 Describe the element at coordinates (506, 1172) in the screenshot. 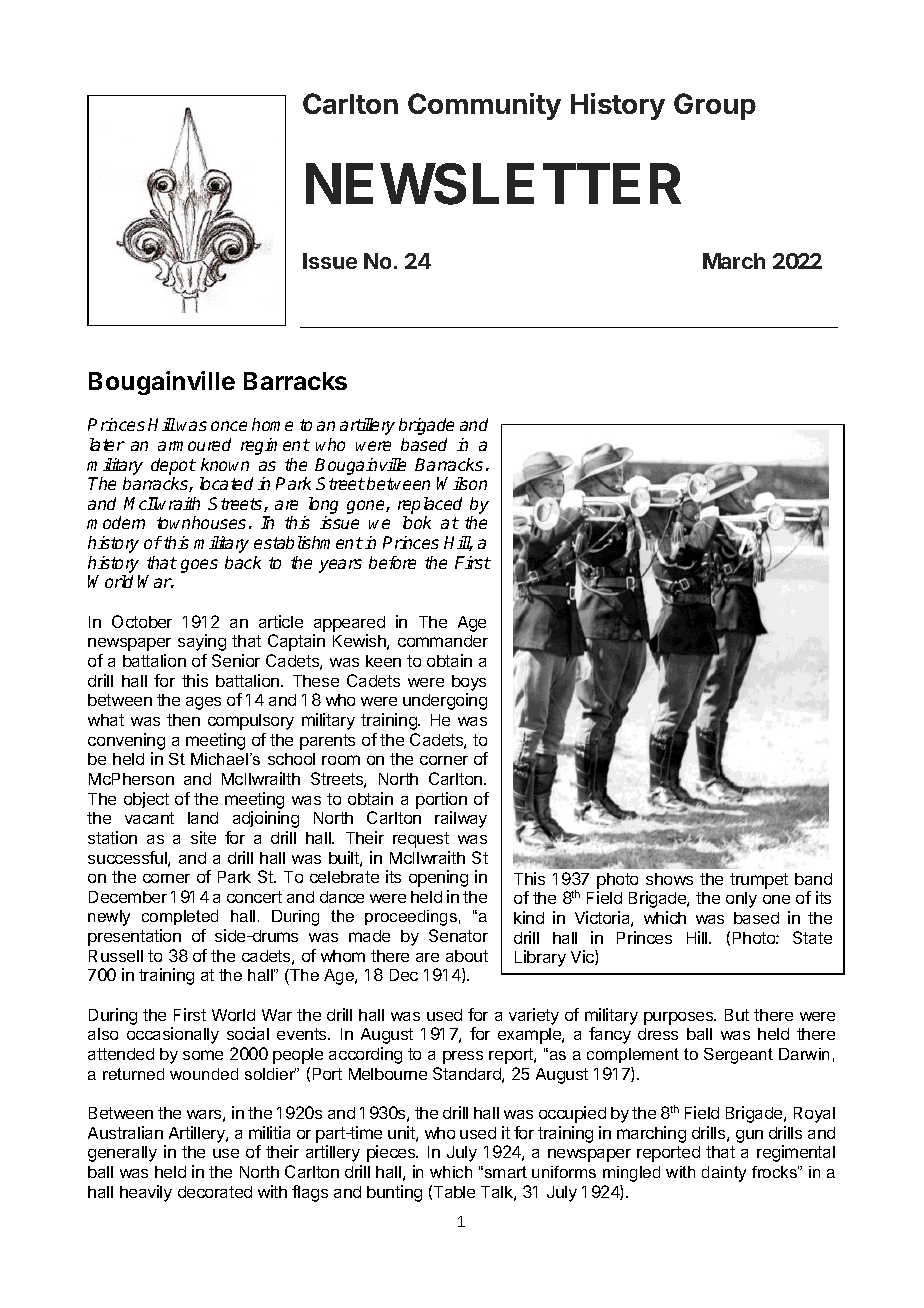

I see `smart` at that location.
